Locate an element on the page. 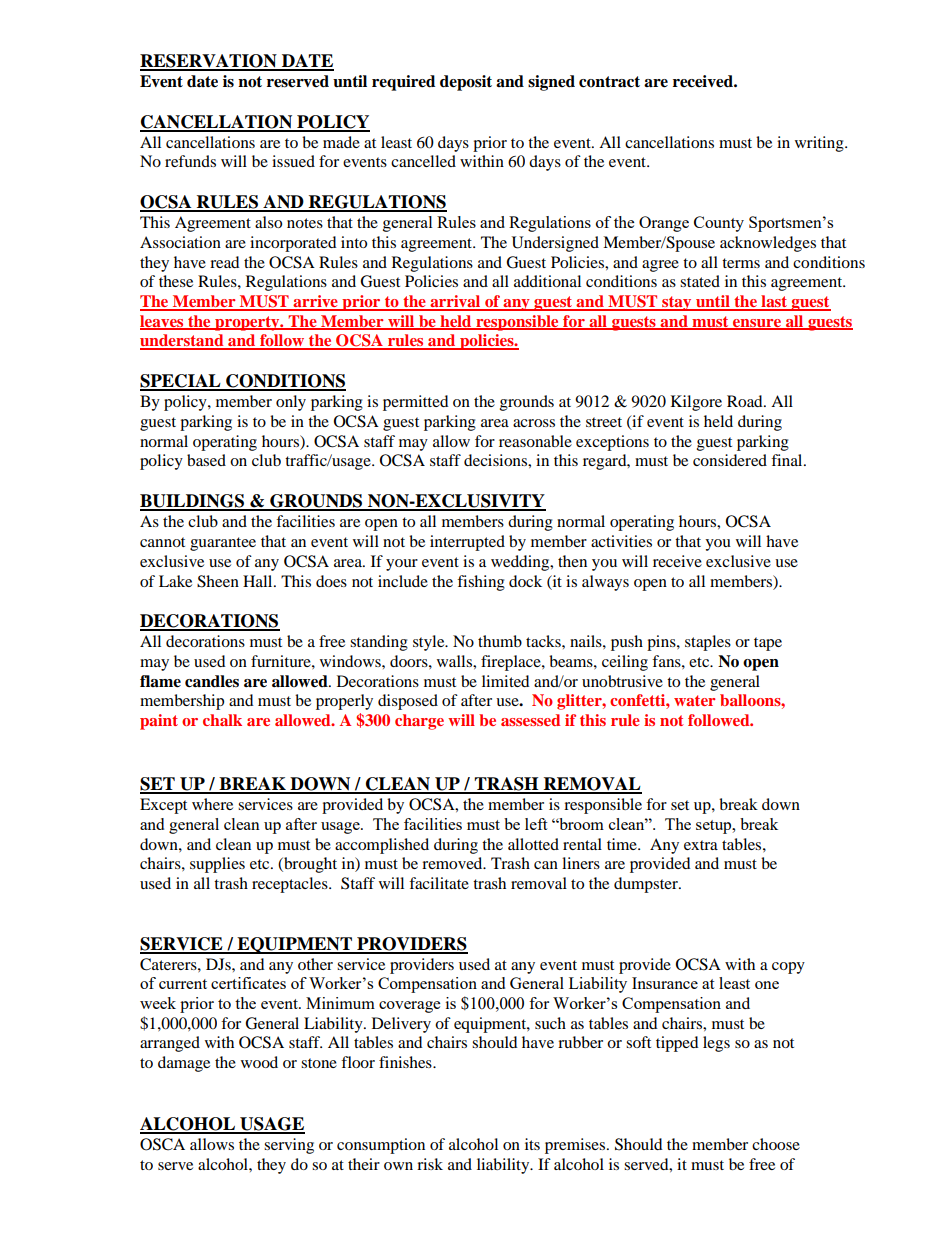 The width and height of the page is (952, 1233). Sheen is located at coordinates (218, 581).
